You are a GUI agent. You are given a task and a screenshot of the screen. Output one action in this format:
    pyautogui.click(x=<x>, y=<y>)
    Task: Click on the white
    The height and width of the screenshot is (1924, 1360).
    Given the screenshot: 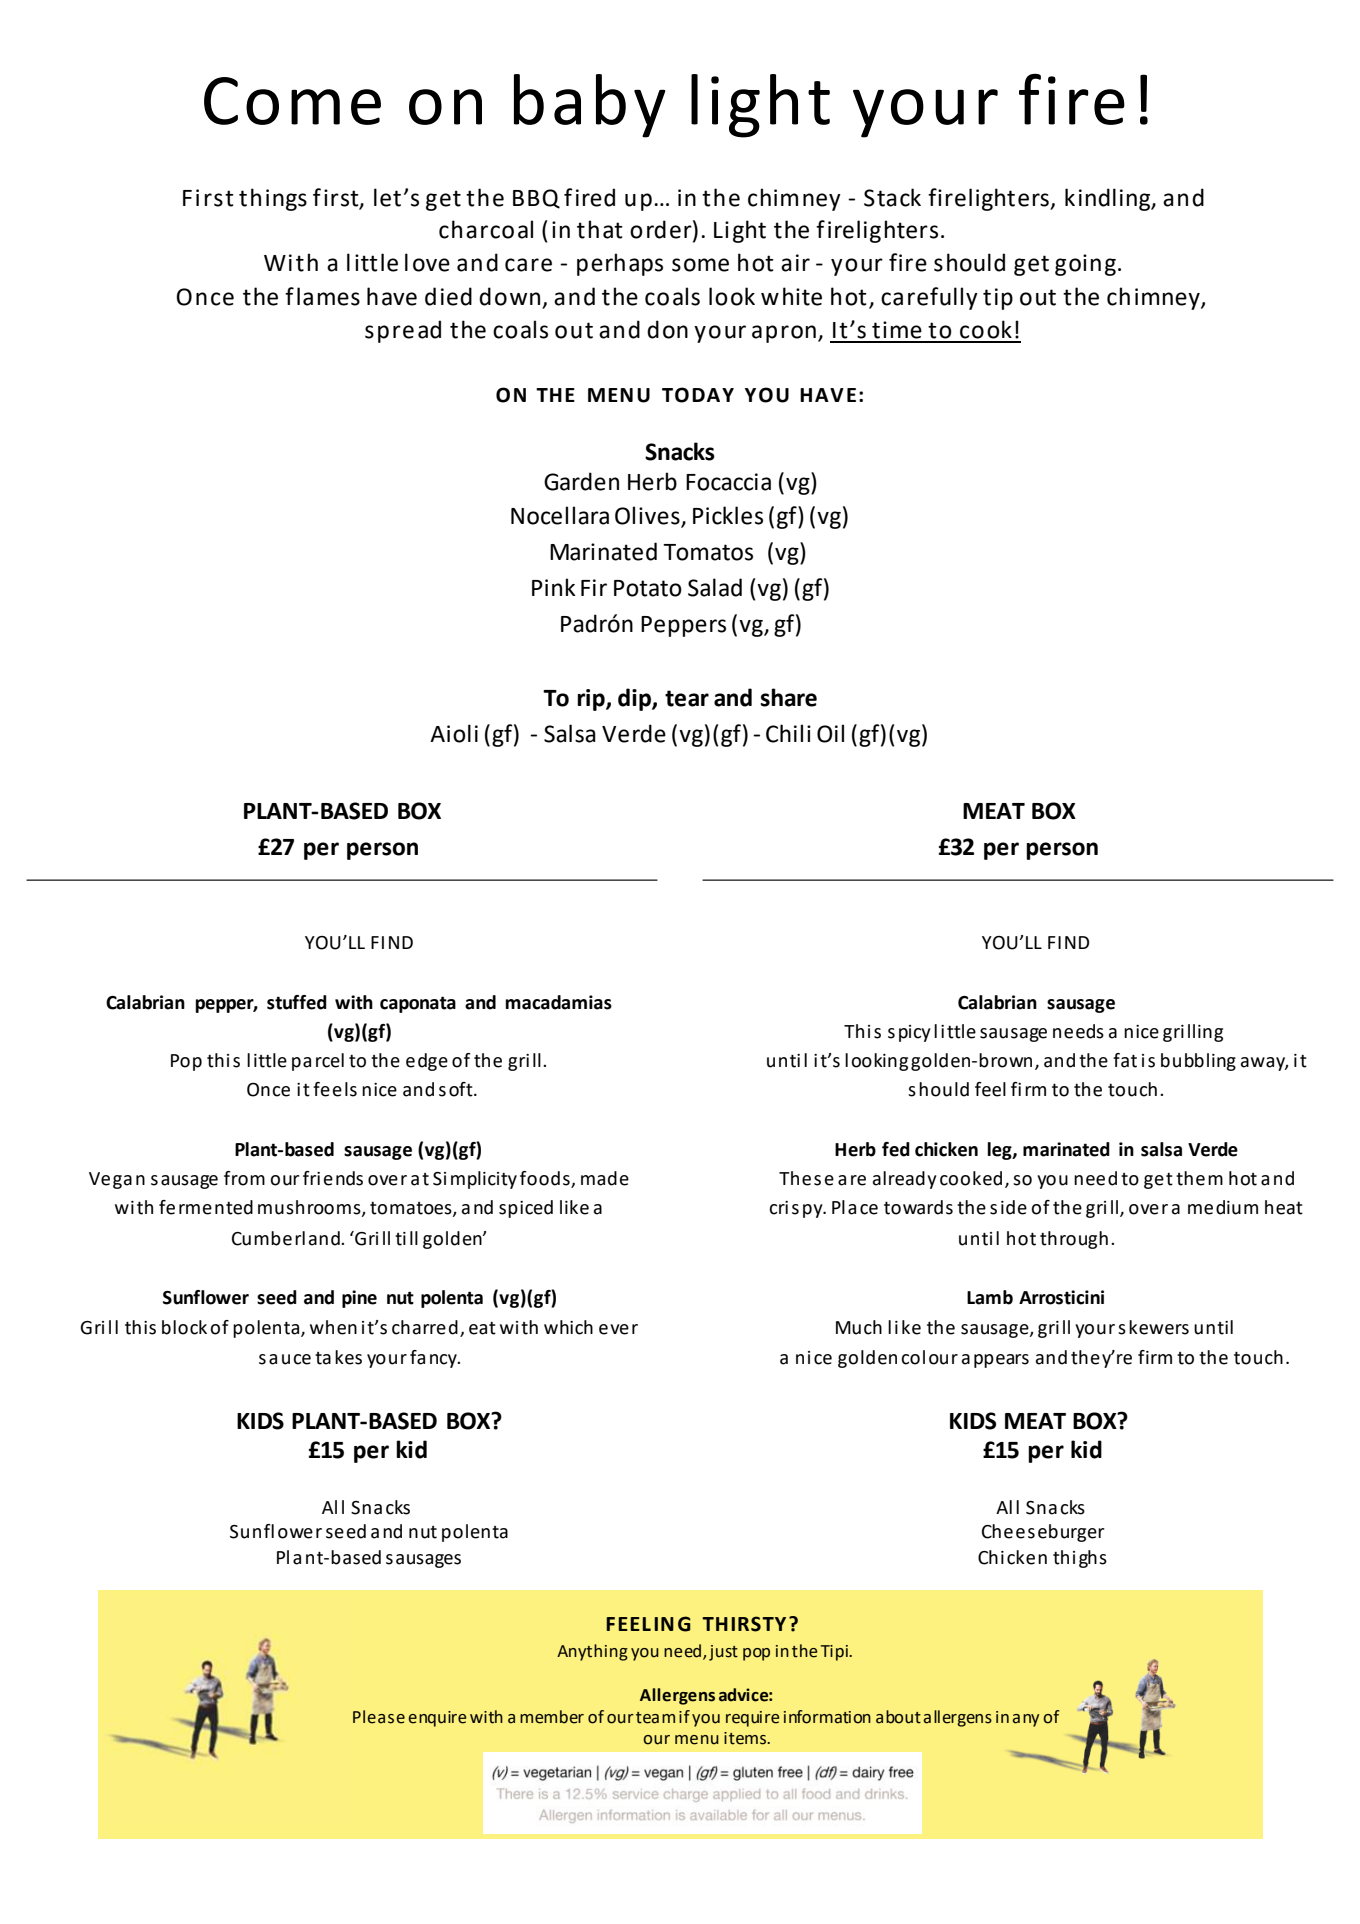 What is the action you would take?
    pyautogui.click(x=791, y=296)
